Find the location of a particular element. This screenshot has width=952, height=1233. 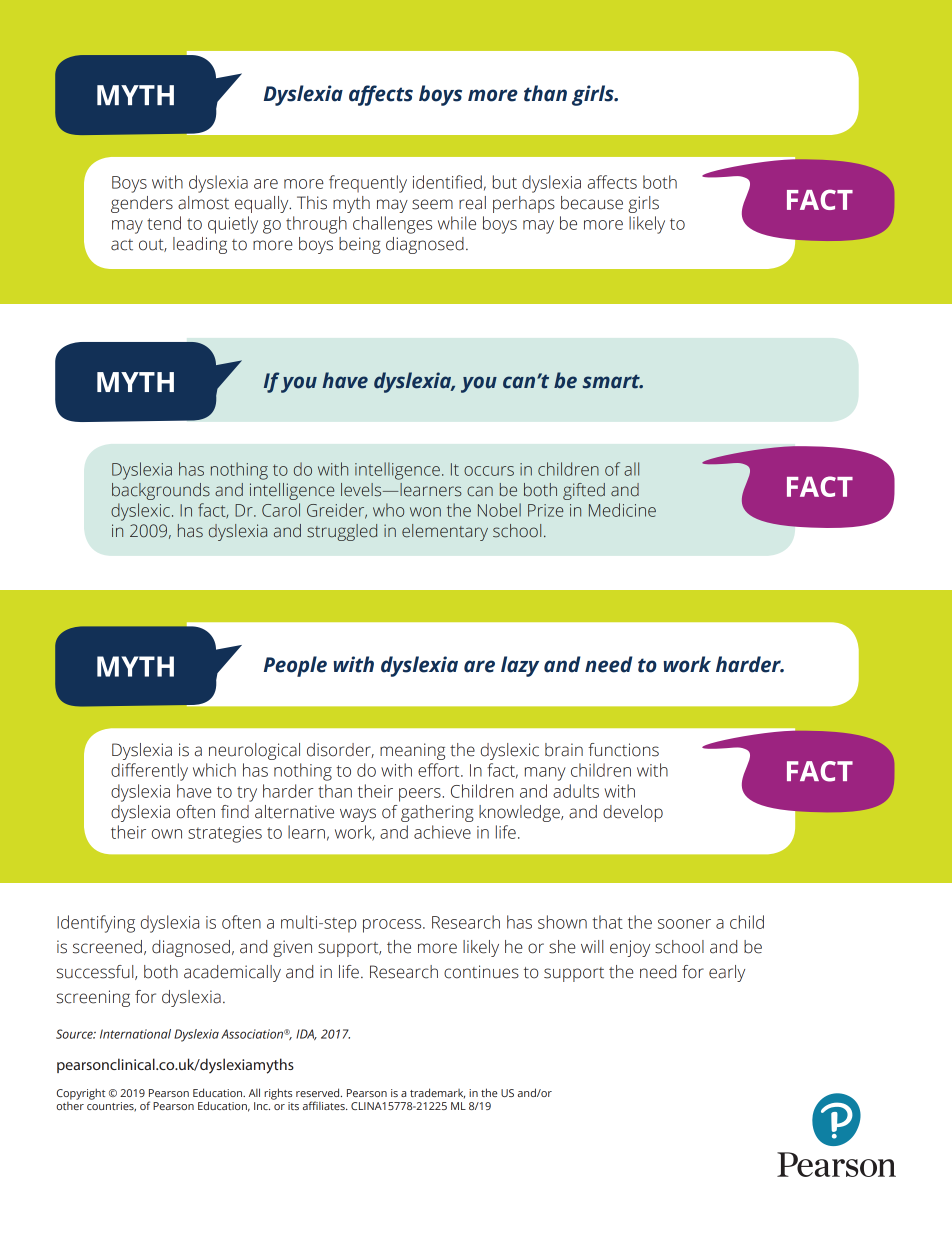

trademark is located at coordinates (437, 1093).
